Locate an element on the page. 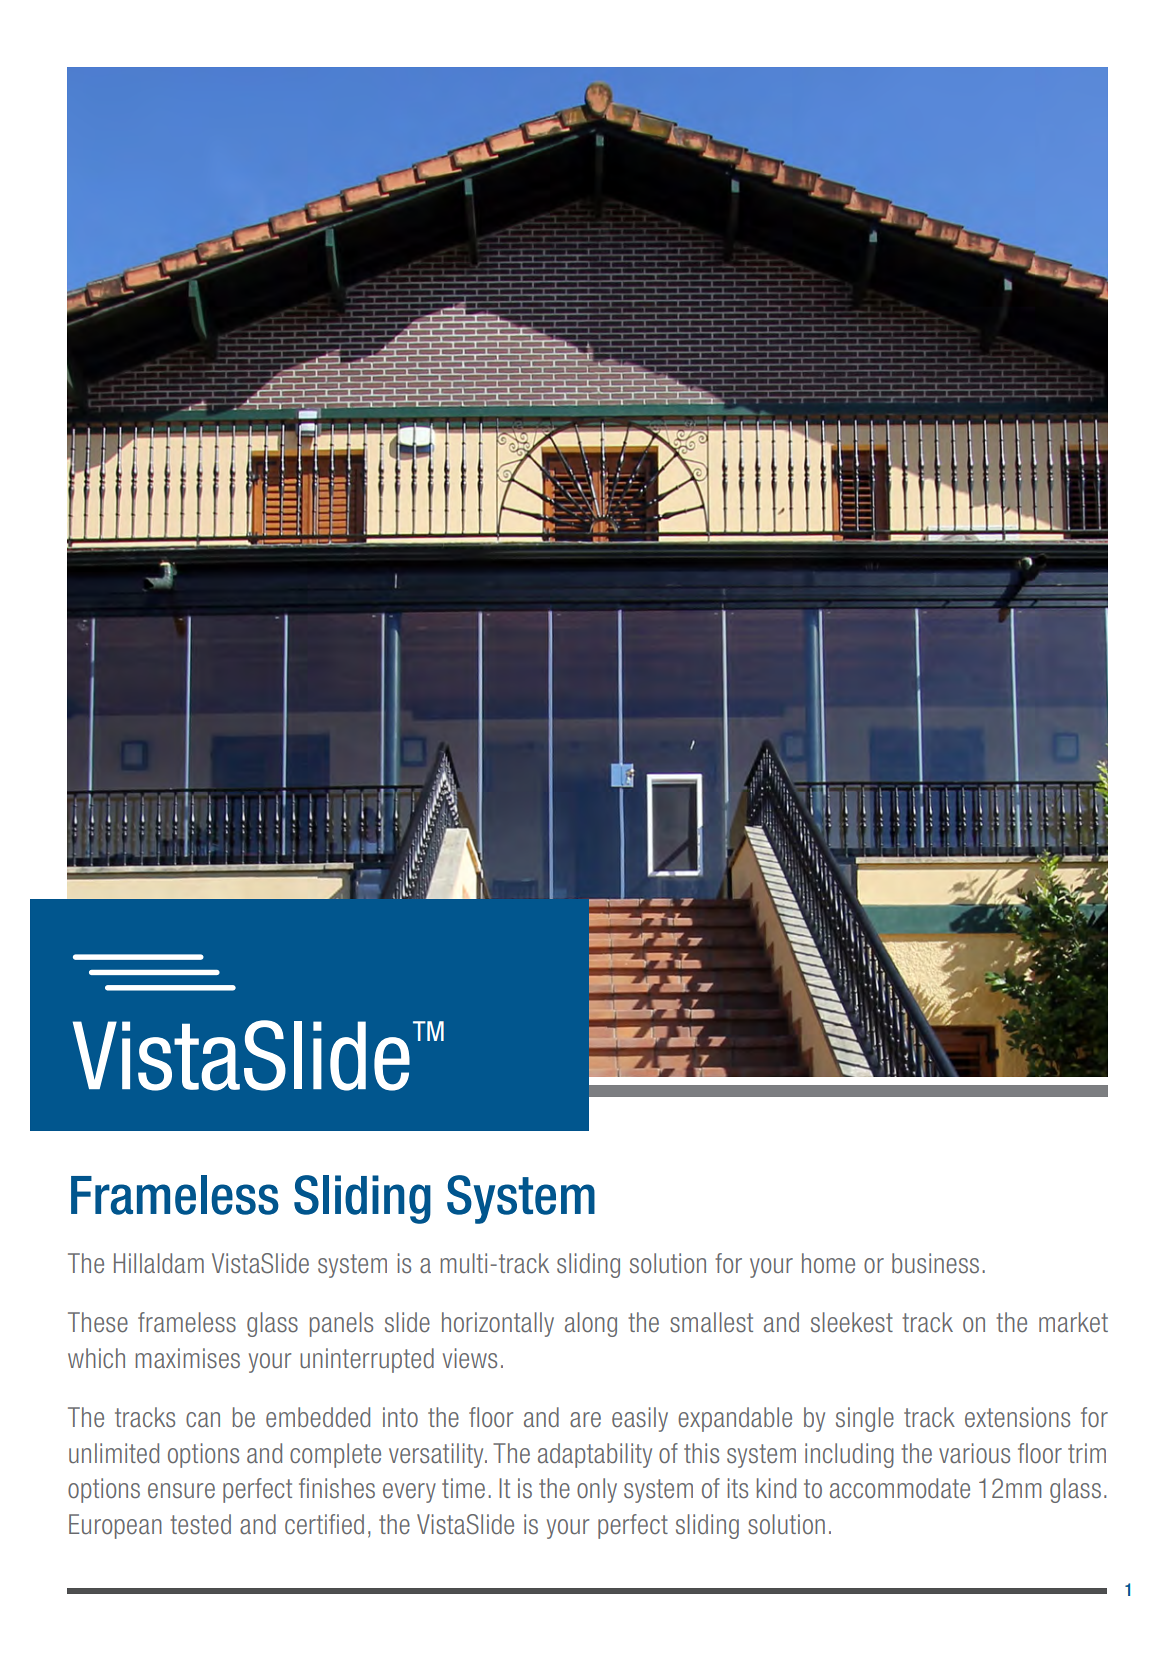 This document has height=1661, width=1175. These is located at coordinates (98, 1322).
